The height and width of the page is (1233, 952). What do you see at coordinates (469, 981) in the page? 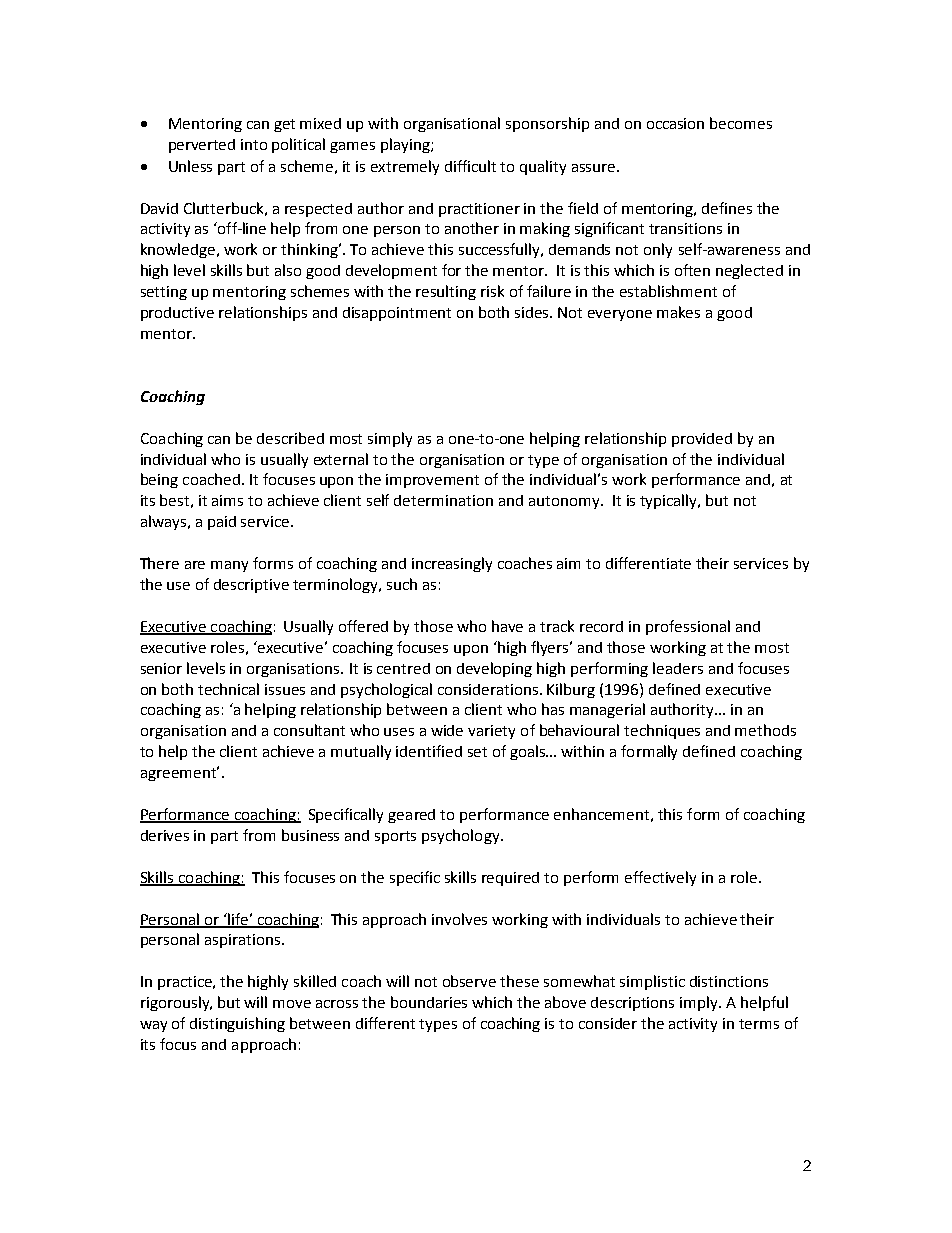
I see `observe` at bounding box center [469, 981].
